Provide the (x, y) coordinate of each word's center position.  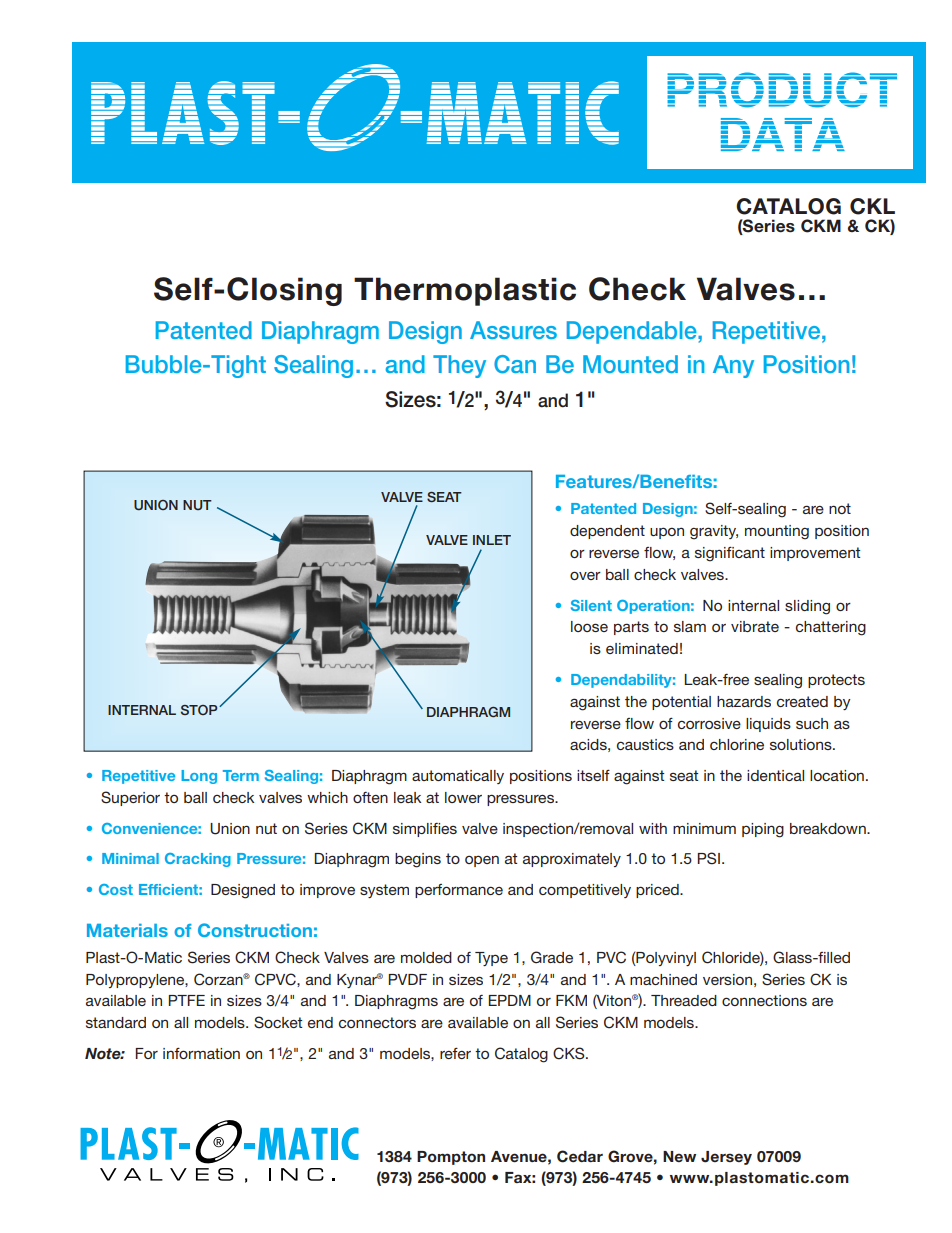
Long (199, 777)
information (201, 1053)
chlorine (737, 744)
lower (463, 797)
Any (733, 366)
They (459, 366)
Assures (513, 330)
